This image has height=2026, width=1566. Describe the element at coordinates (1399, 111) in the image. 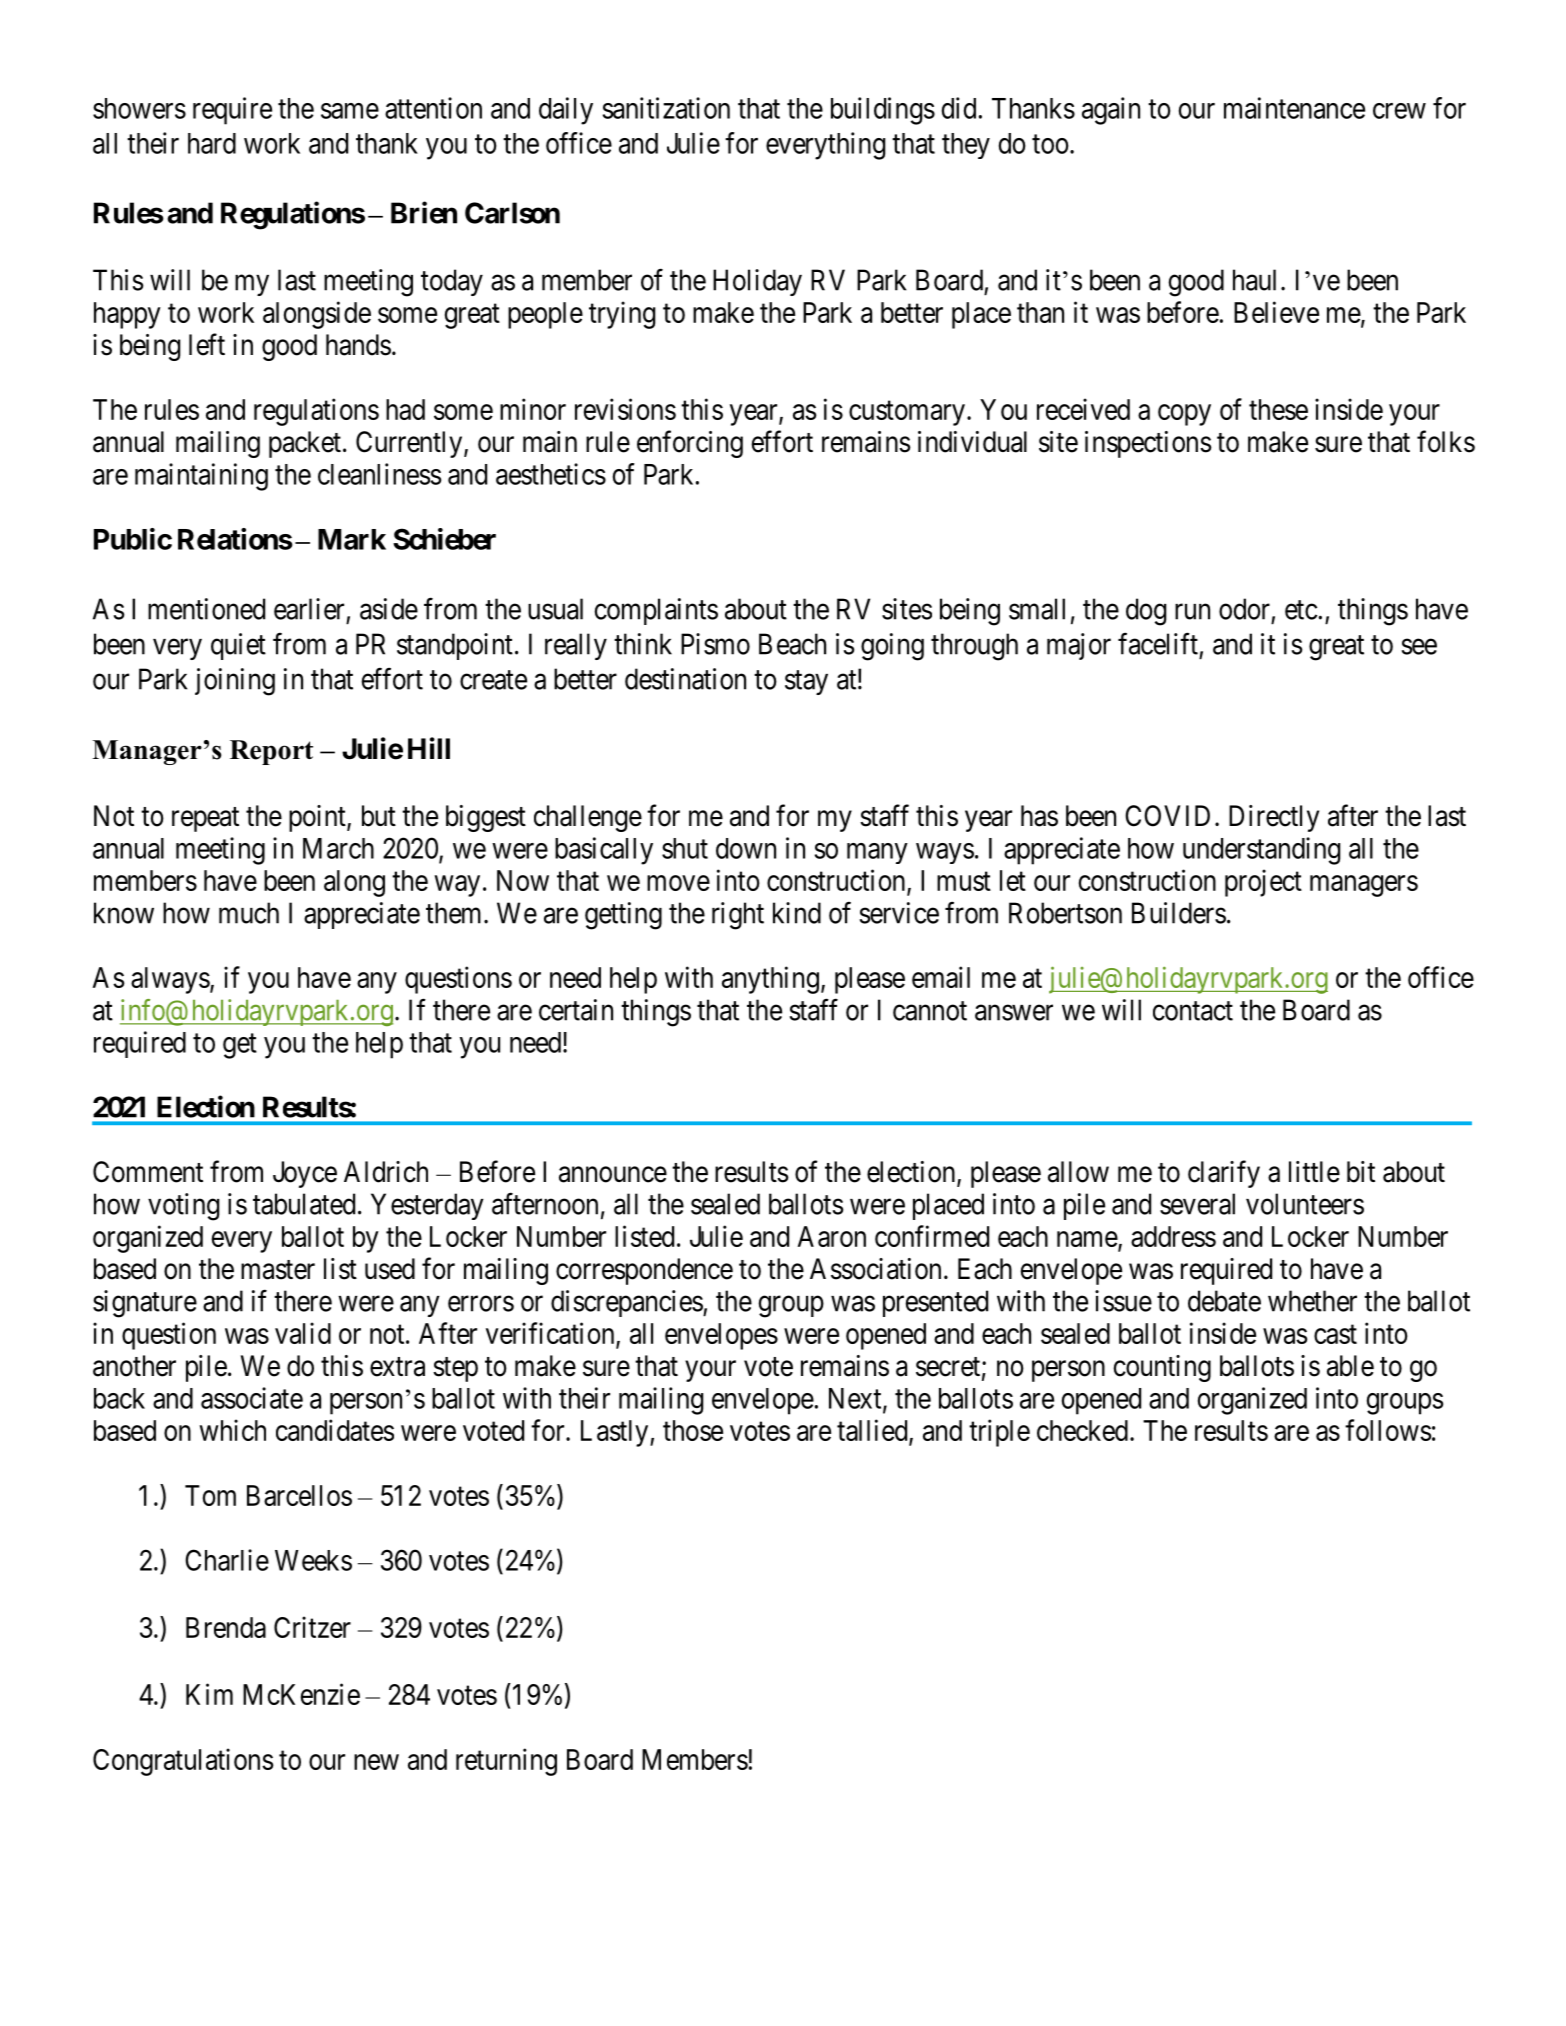

I see `crew` at that location.
